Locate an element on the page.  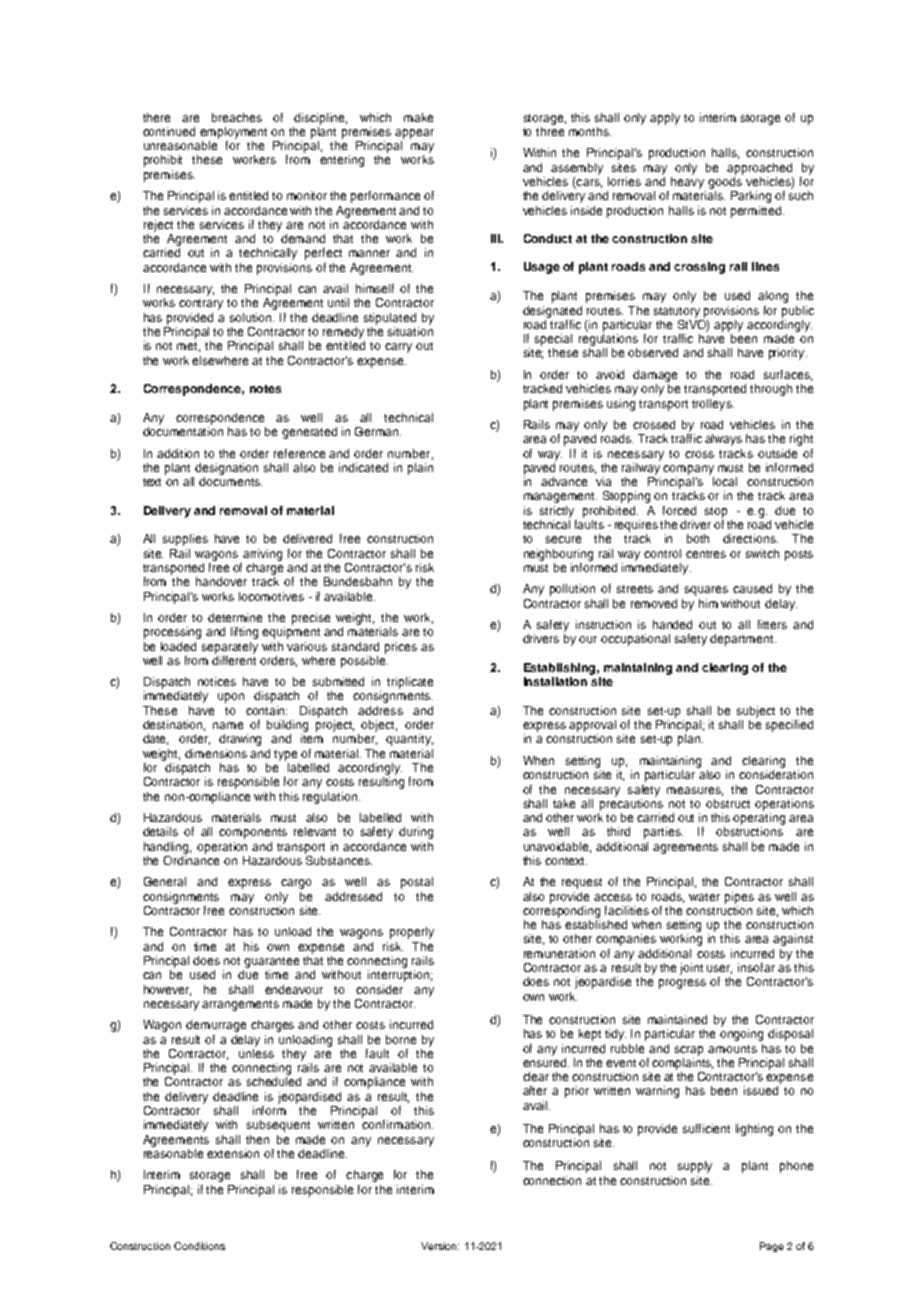
subject is located at coordinates (756, 712).
